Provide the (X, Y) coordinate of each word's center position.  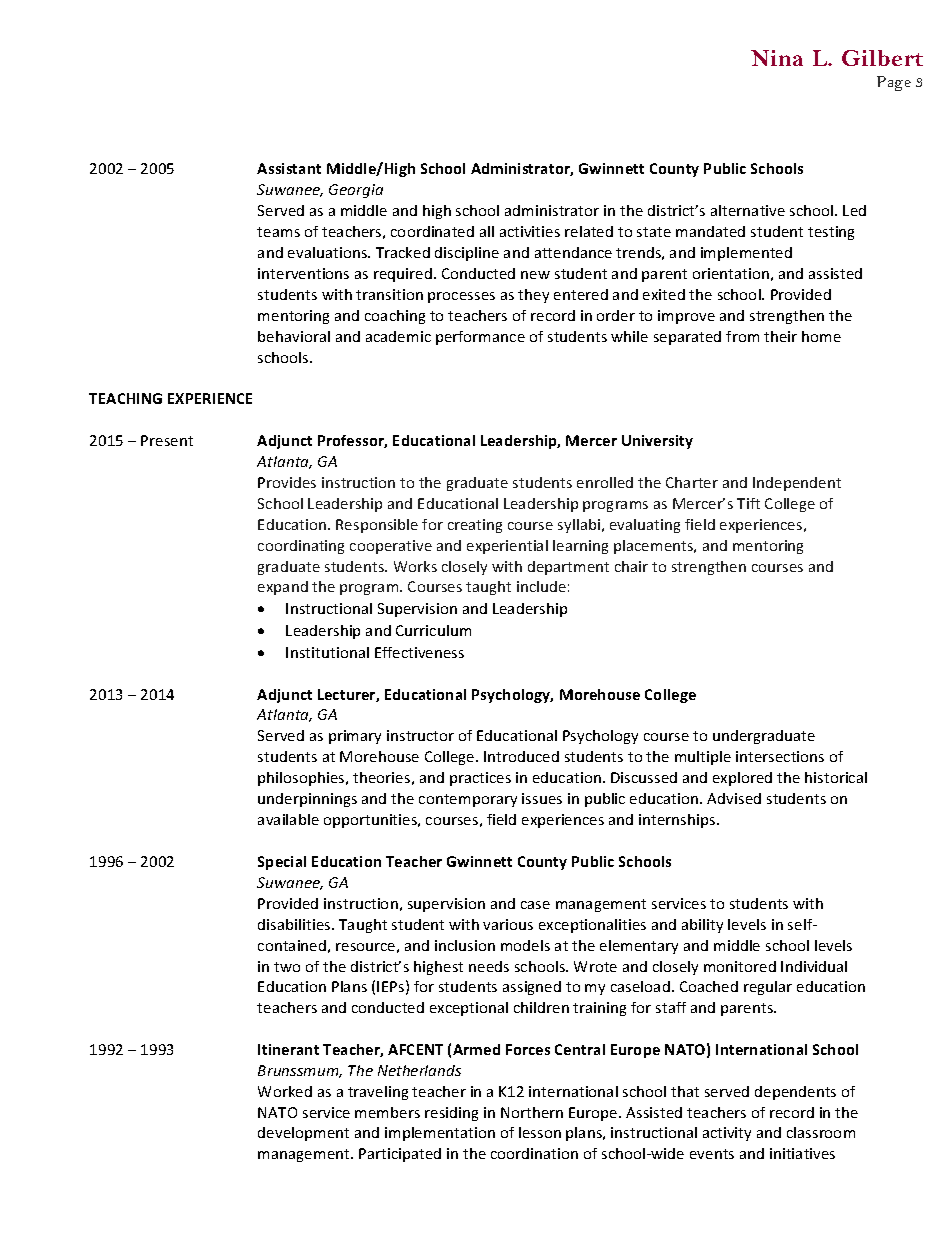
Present (167, 440)
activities (530, 231)
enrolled (605, 482)
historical (836, 777)
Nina (777, 58)
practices (480, 779)
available (288, 819)
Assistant (289, 168)
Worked (285, 1091)
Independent (797, 484)
